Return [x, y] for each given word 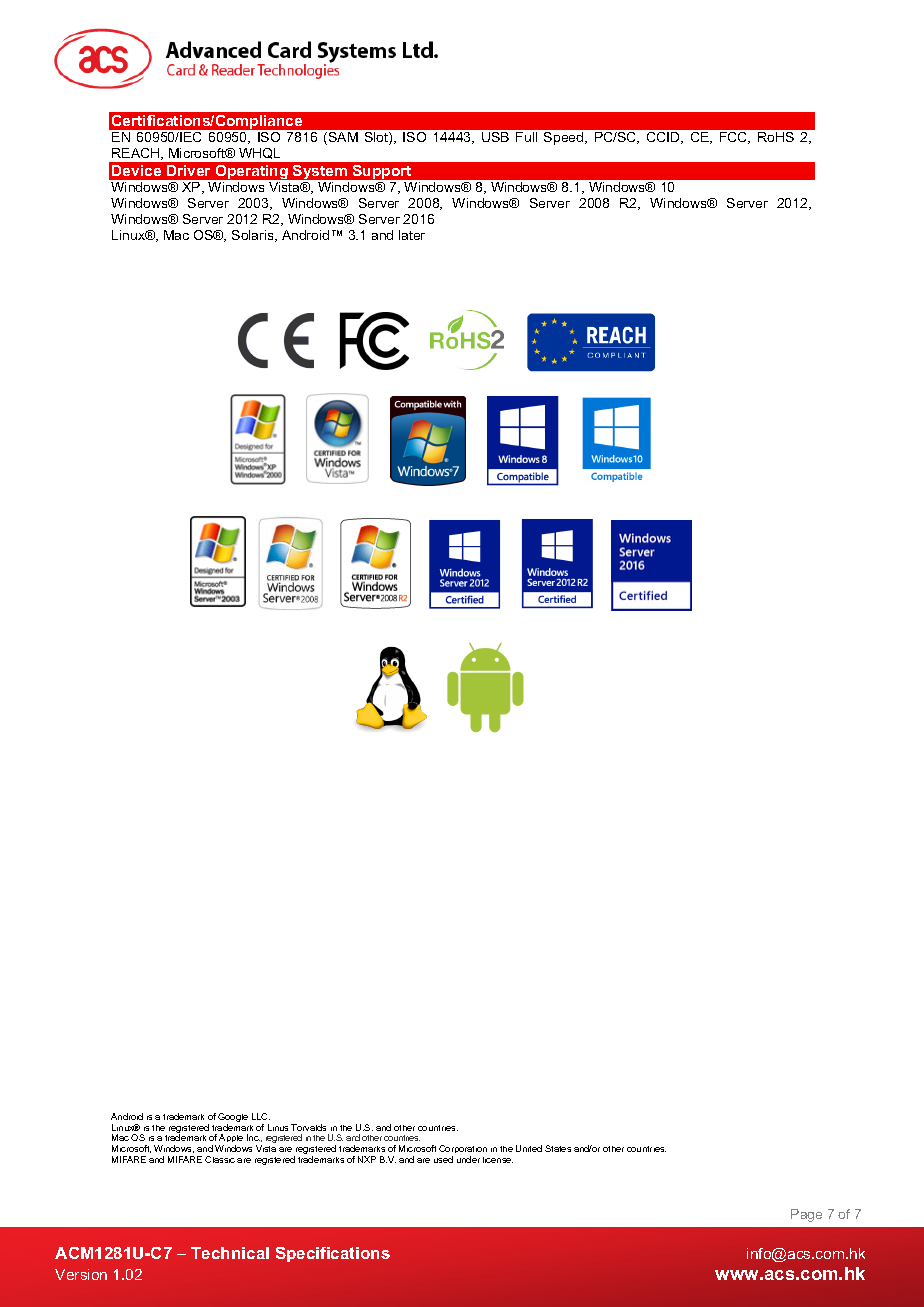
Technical [230, 1253]
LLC [261, 1116]
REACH [137, 154]
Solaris [254, 236]
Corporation [463, 1151]
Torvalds [308, 1127]
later [412, 235]
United [529, 1148]
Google [233, 1119]
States [558, 1148]
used [443, 1159]
